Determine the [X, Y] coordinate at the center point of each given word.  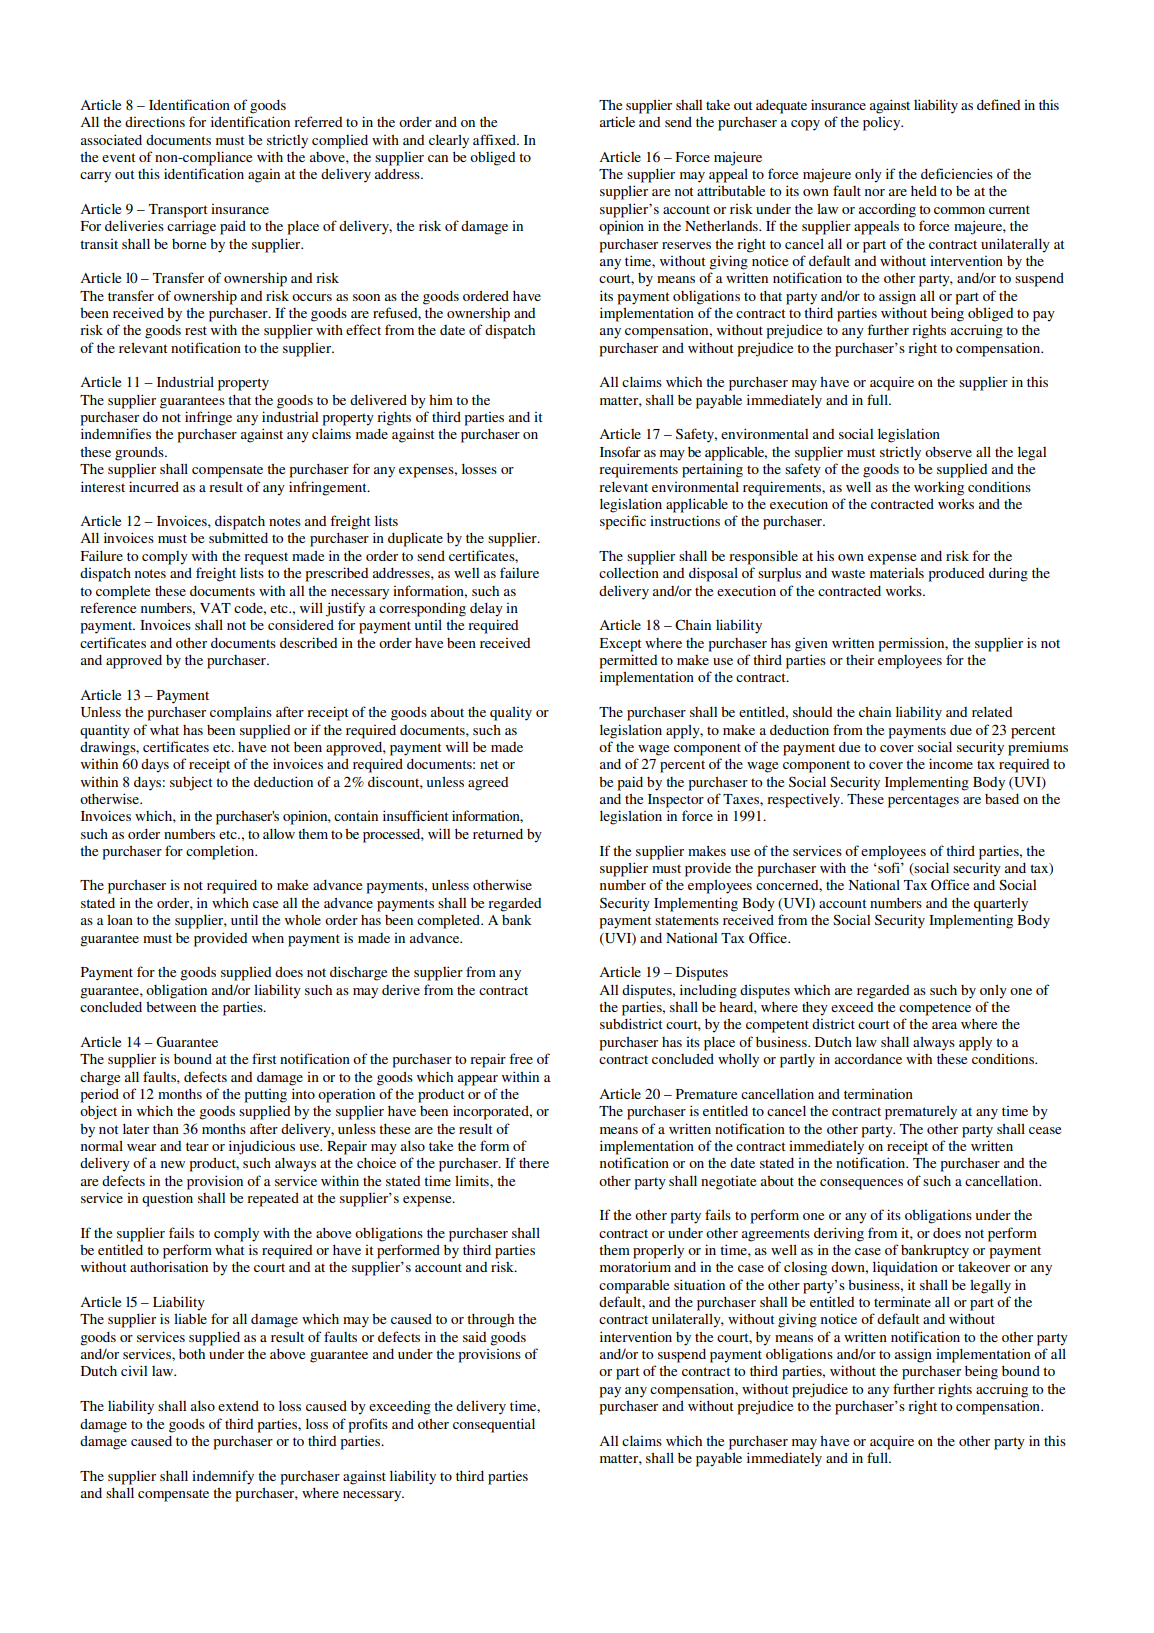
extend [238, 1405]
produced [956, 574]
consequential [494, 1425]
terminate [902, 1301]
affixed [495, 139]
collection [629, 572]
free [521, 1058]
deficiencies [957, 173]
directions [155, 121]
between [171, 1007]
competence [935, 1009]
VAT [215, 608]
